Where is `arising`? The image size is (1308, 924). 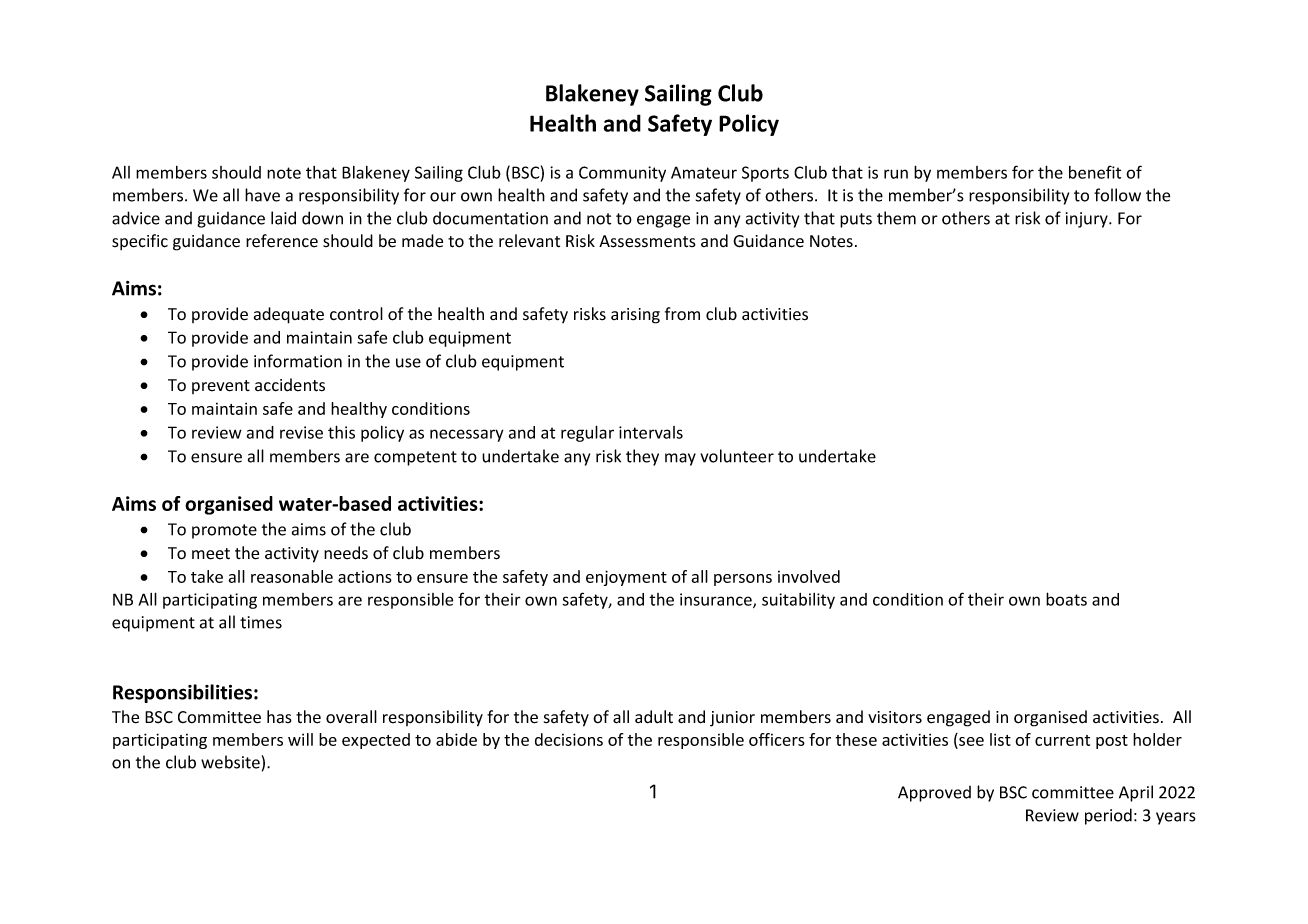
arising is located at coordinates (635, 316).
